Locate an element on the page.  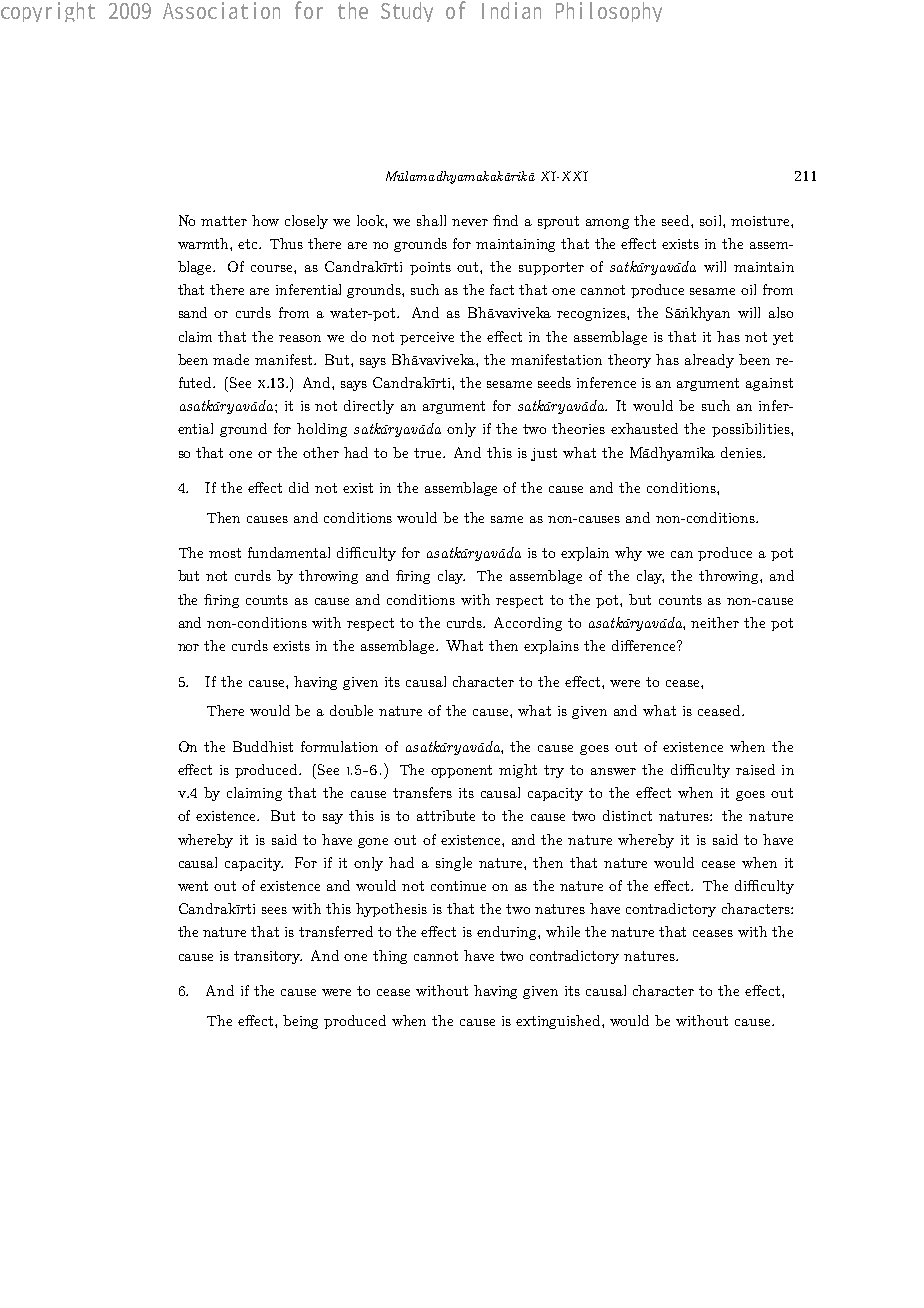
made is located at coordinates (231, 359).
